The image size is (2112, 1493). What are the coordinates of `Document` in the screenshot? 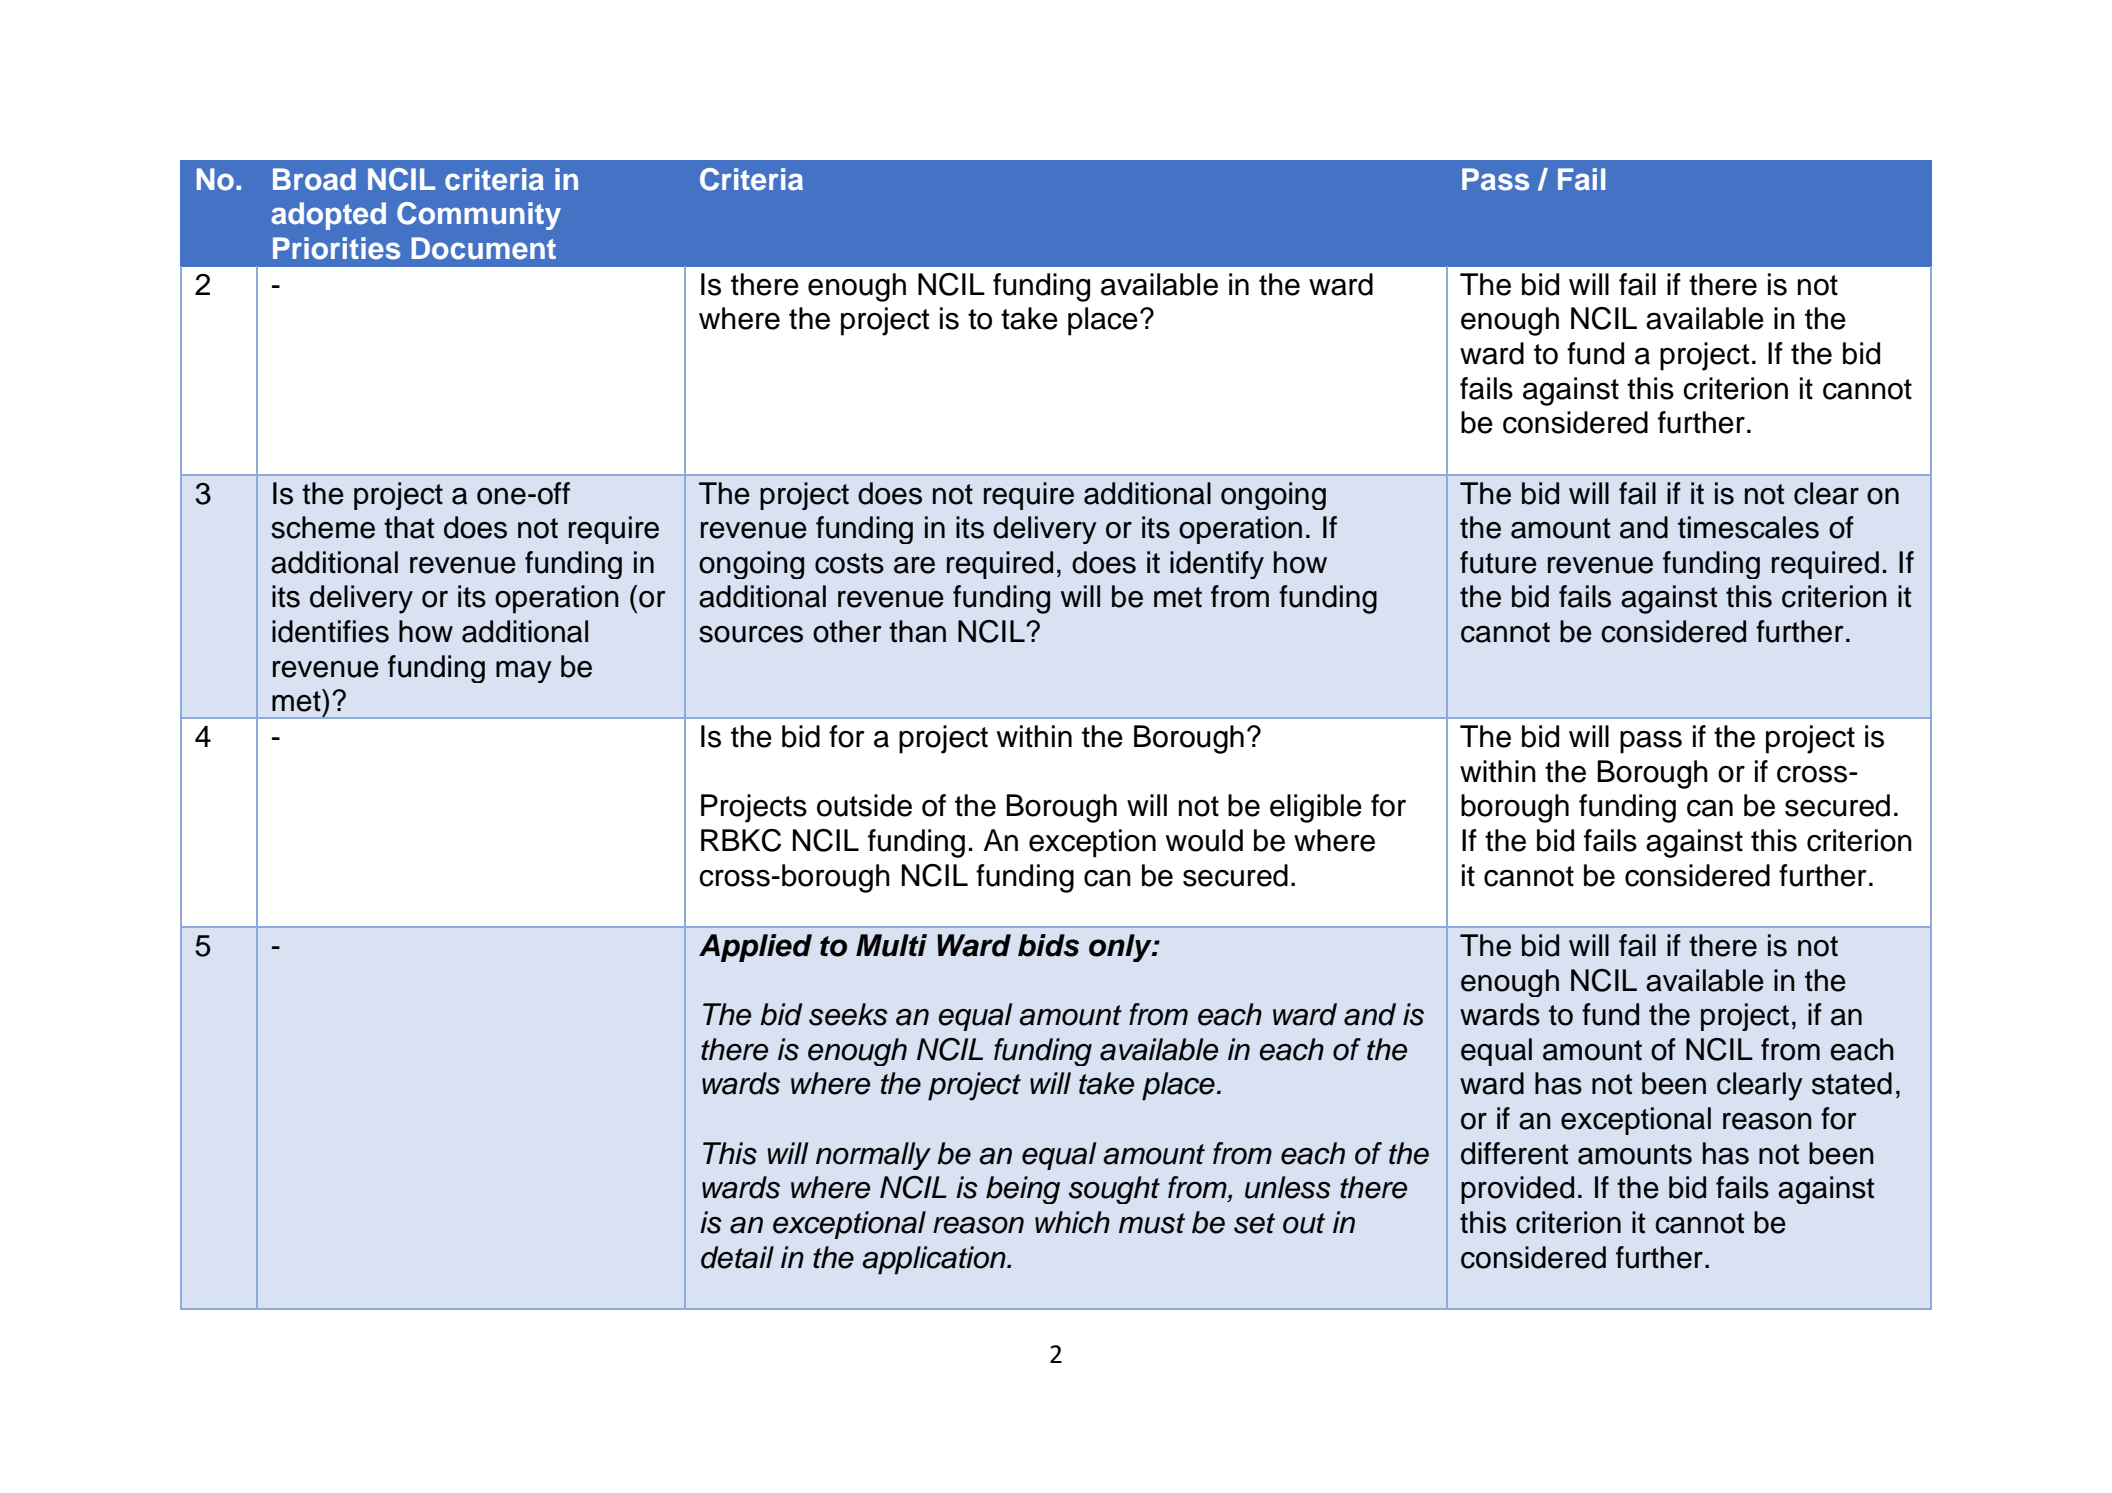 It's located at (483, 248).
